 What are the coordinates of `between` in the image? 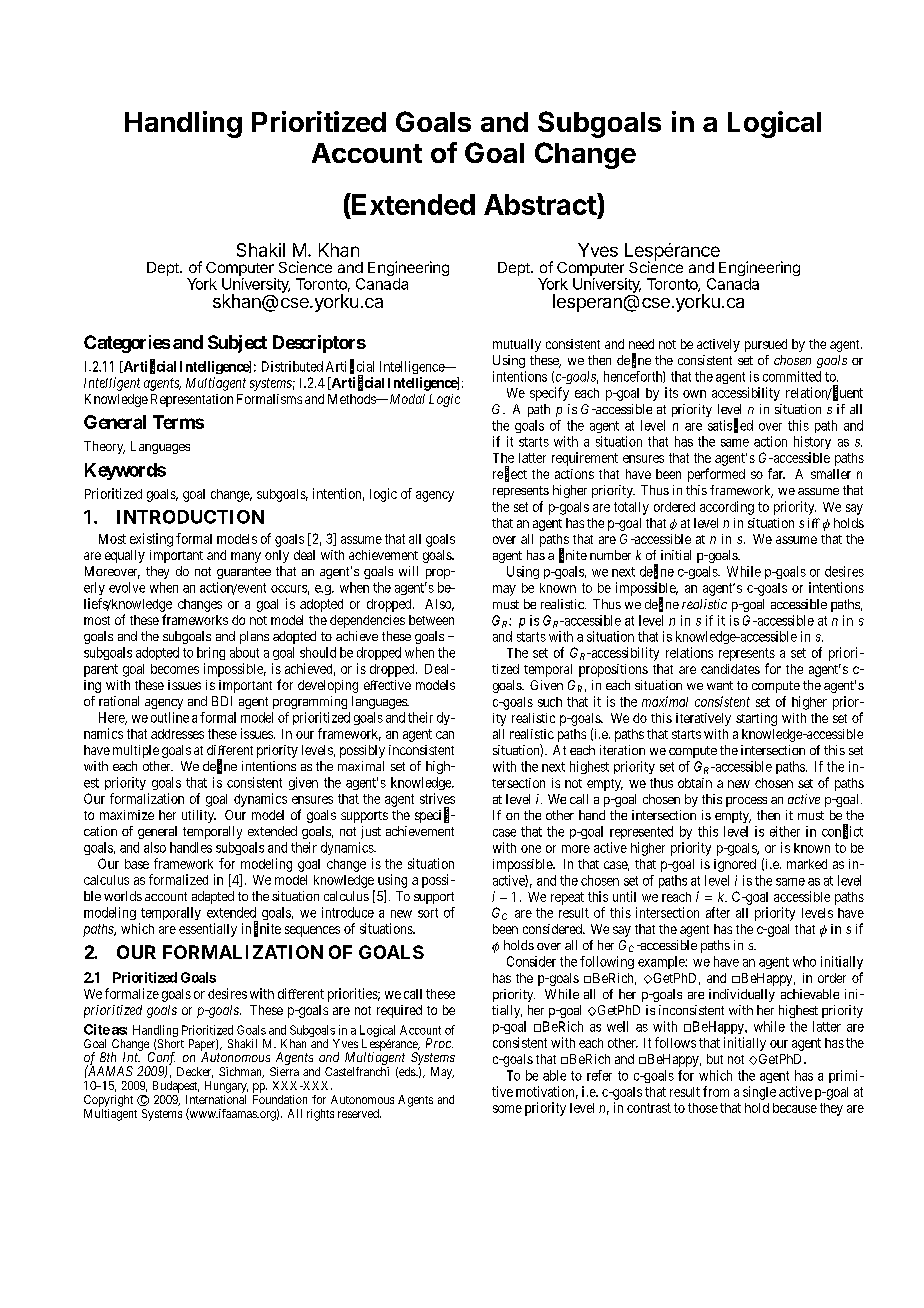 It's located at (431, 620).
